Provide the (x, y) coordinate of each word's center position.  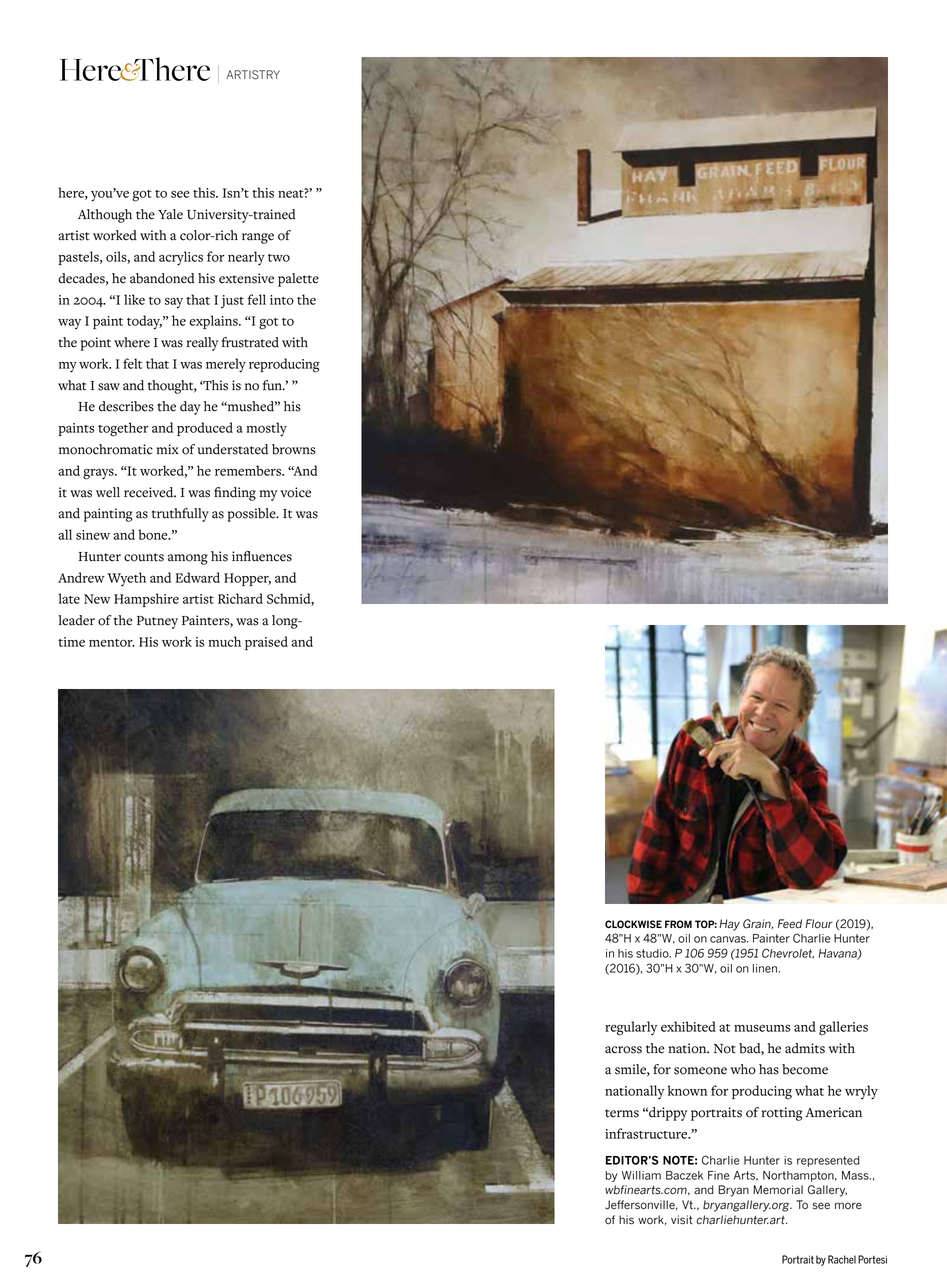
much (224, 641)
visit (682, 1220)
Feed (790, 924)
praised (266, 643)
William (641, 1175)
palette (298, 280)
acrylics (181, 258)
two (279, 258)
